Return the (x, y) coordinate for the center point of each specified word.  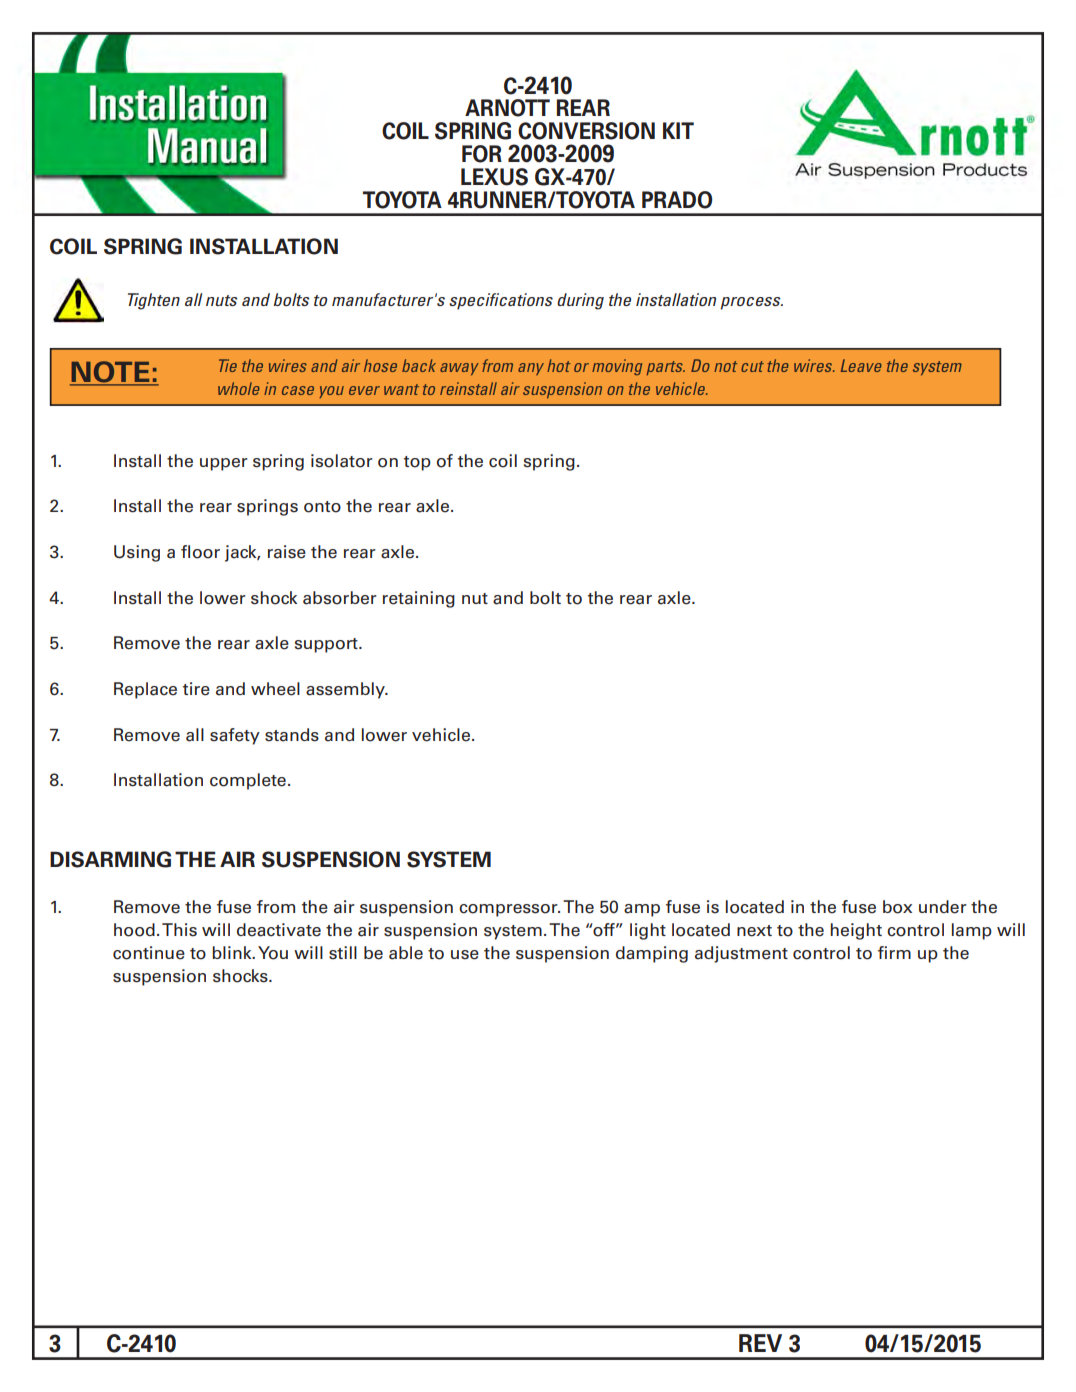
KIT (678, 130)
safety (235, 736)
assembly (346, 690)
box (897, 907)
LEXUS (494, 177)
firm (894, 952)
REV (760, 1343)
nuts (222, 300)
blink (233, 952)
